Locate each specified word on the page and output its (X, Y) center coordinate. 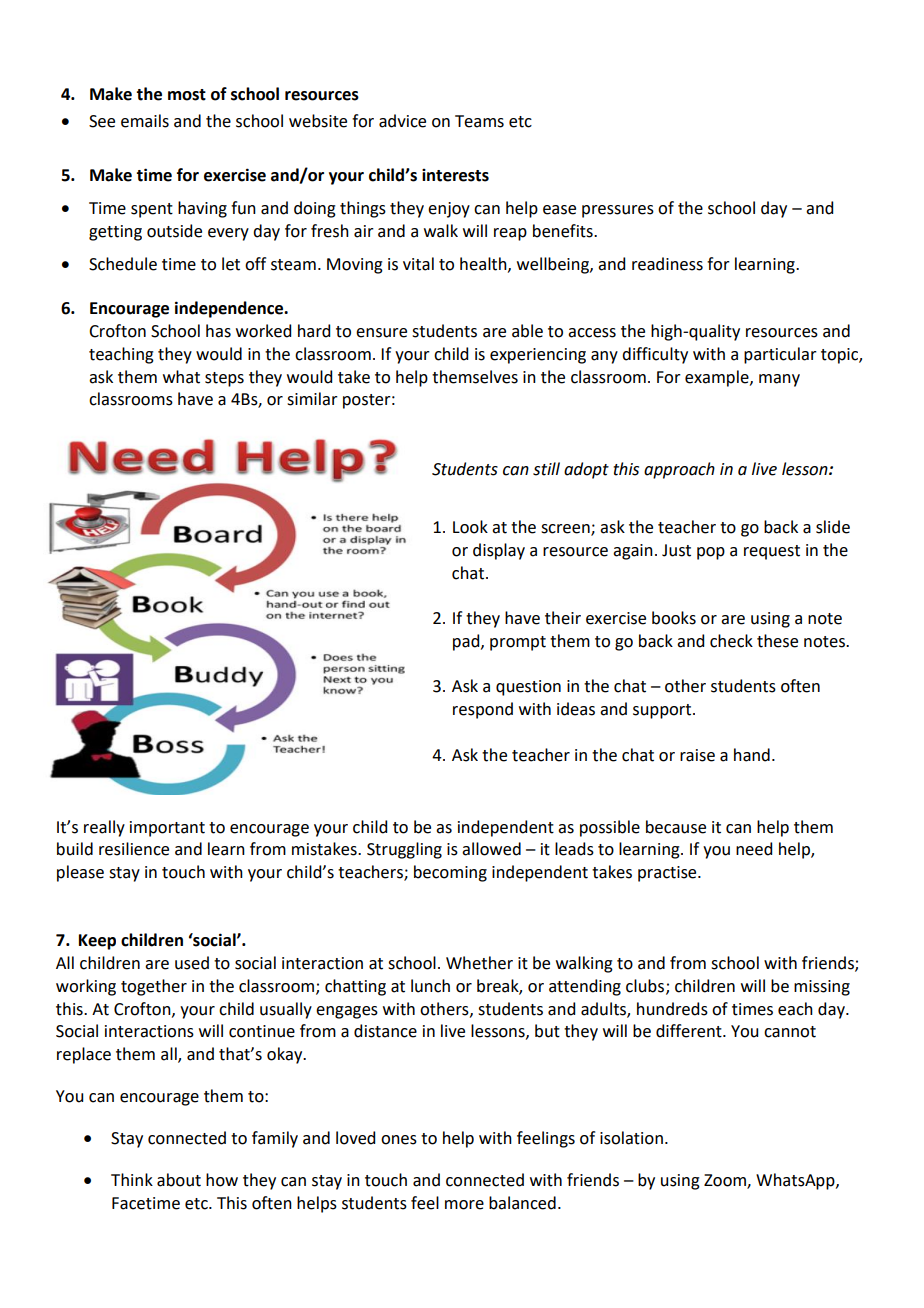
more (464, 1205)
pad (467, 642)
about (179, 1180)
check (731, 641)
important (167, 829)
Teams (479, 121)
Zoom (726, 1181)
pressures (618, 211)
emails (145, 121)
